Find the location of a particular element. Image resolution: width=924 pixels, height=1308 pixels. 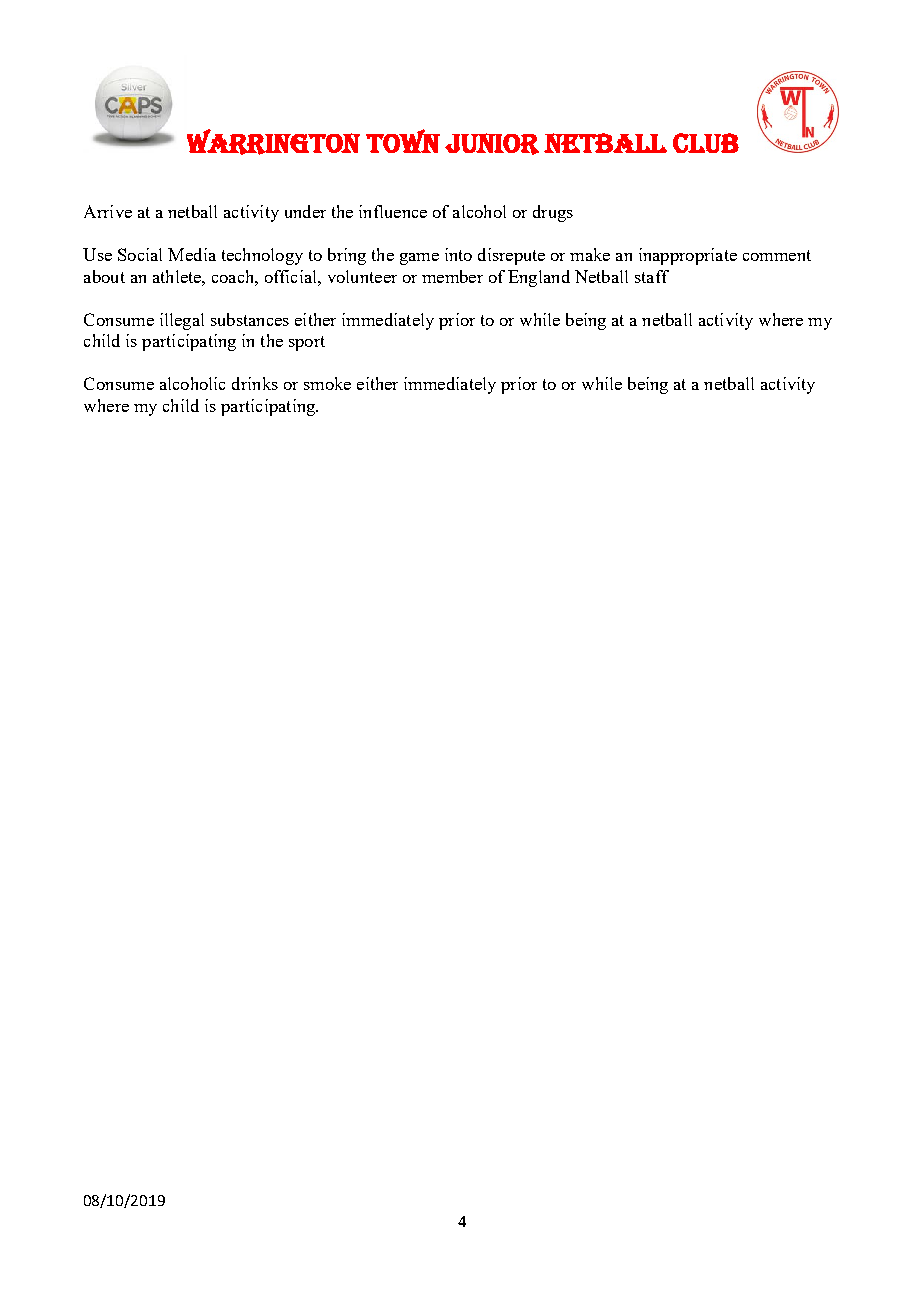

TOWN is located at coordinates (403, 141).
